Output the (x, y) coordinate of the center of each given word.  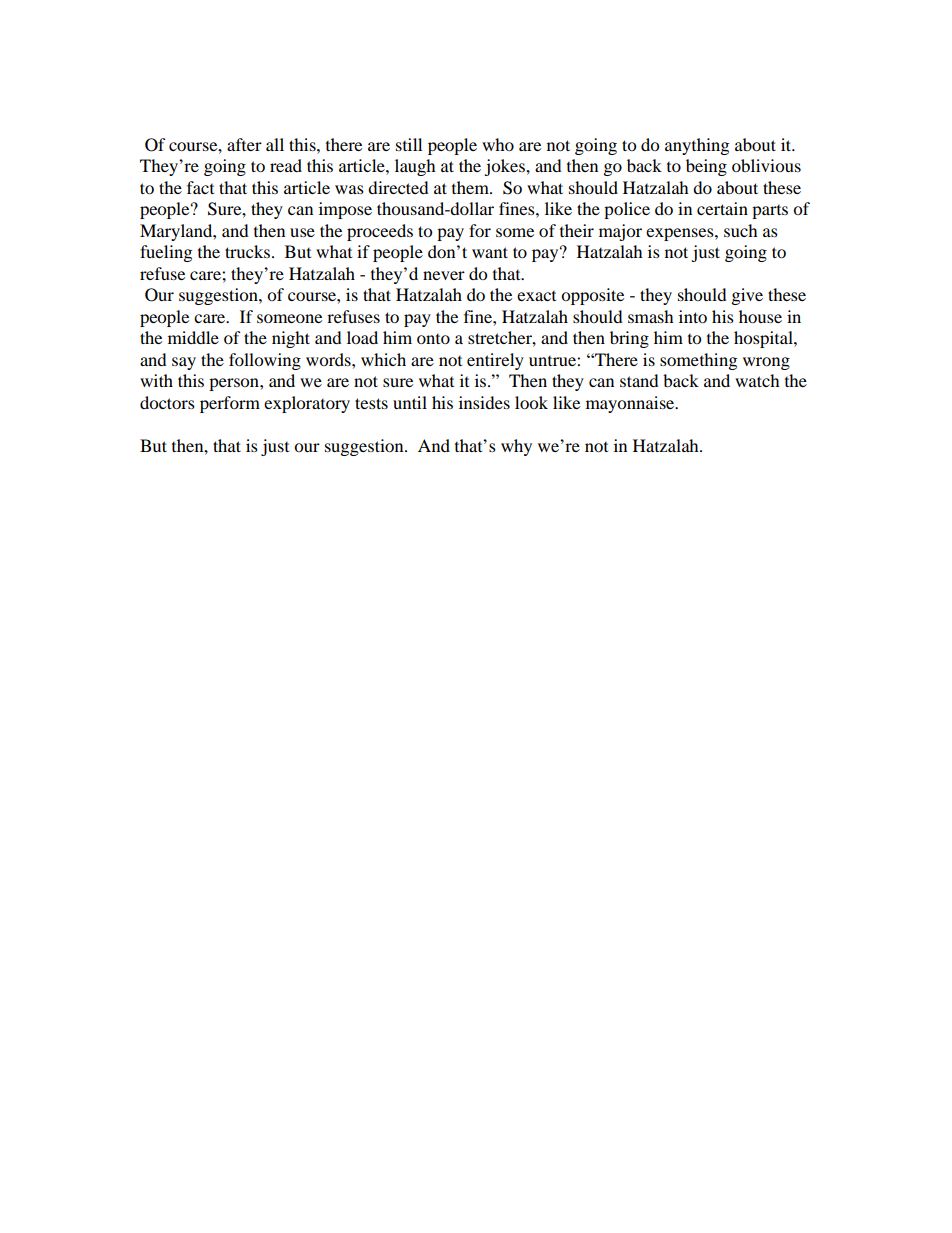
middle (193, 337)
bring (629, 339)
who (498, 144)
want (490, 252)
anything (697, 146)
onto (433, 339)
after (244, 144)
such (741, 230)
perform (230, 404)
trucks (247, 251)
